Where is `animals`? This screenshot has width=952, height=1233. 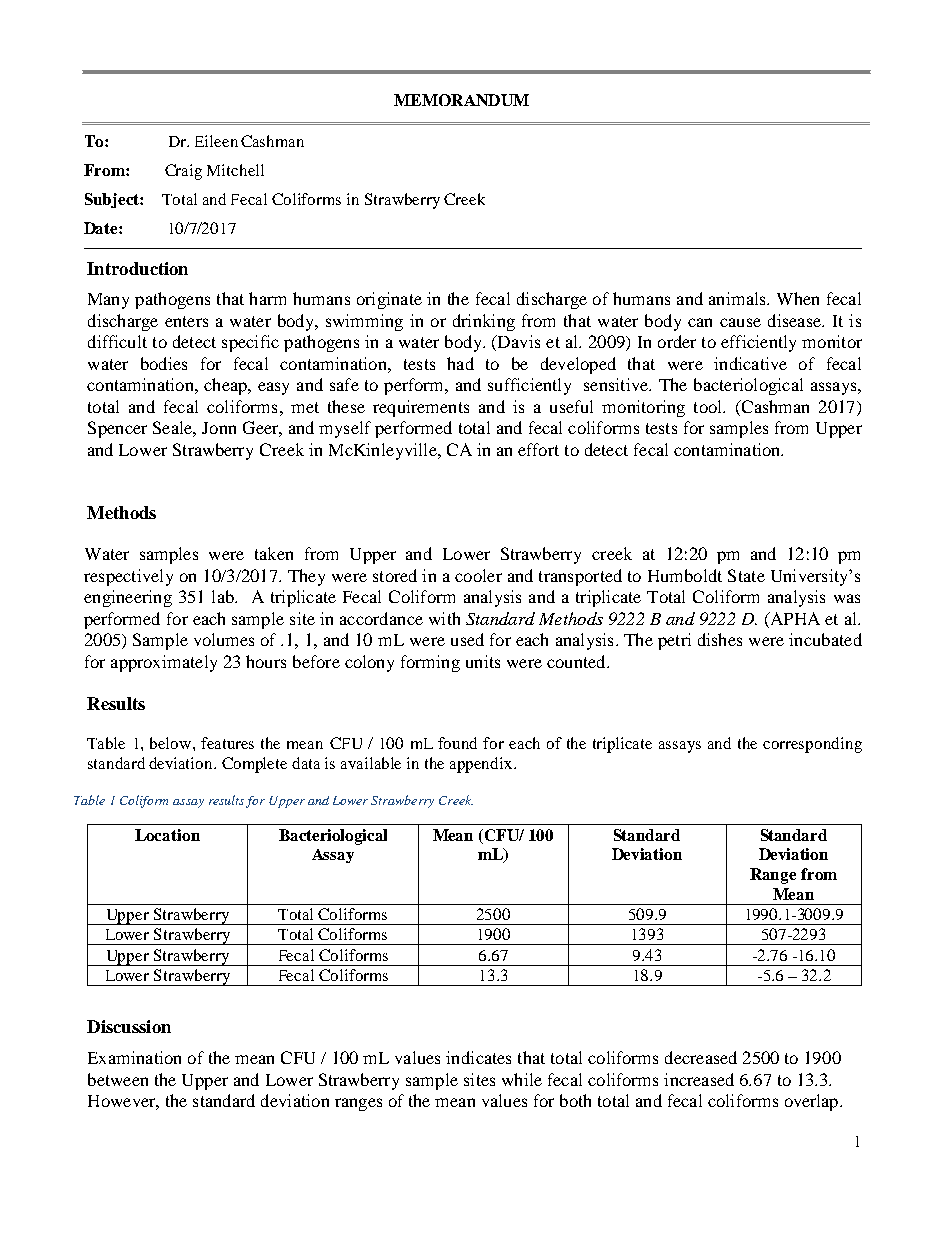 animals is located at coordinates (738, 298).
